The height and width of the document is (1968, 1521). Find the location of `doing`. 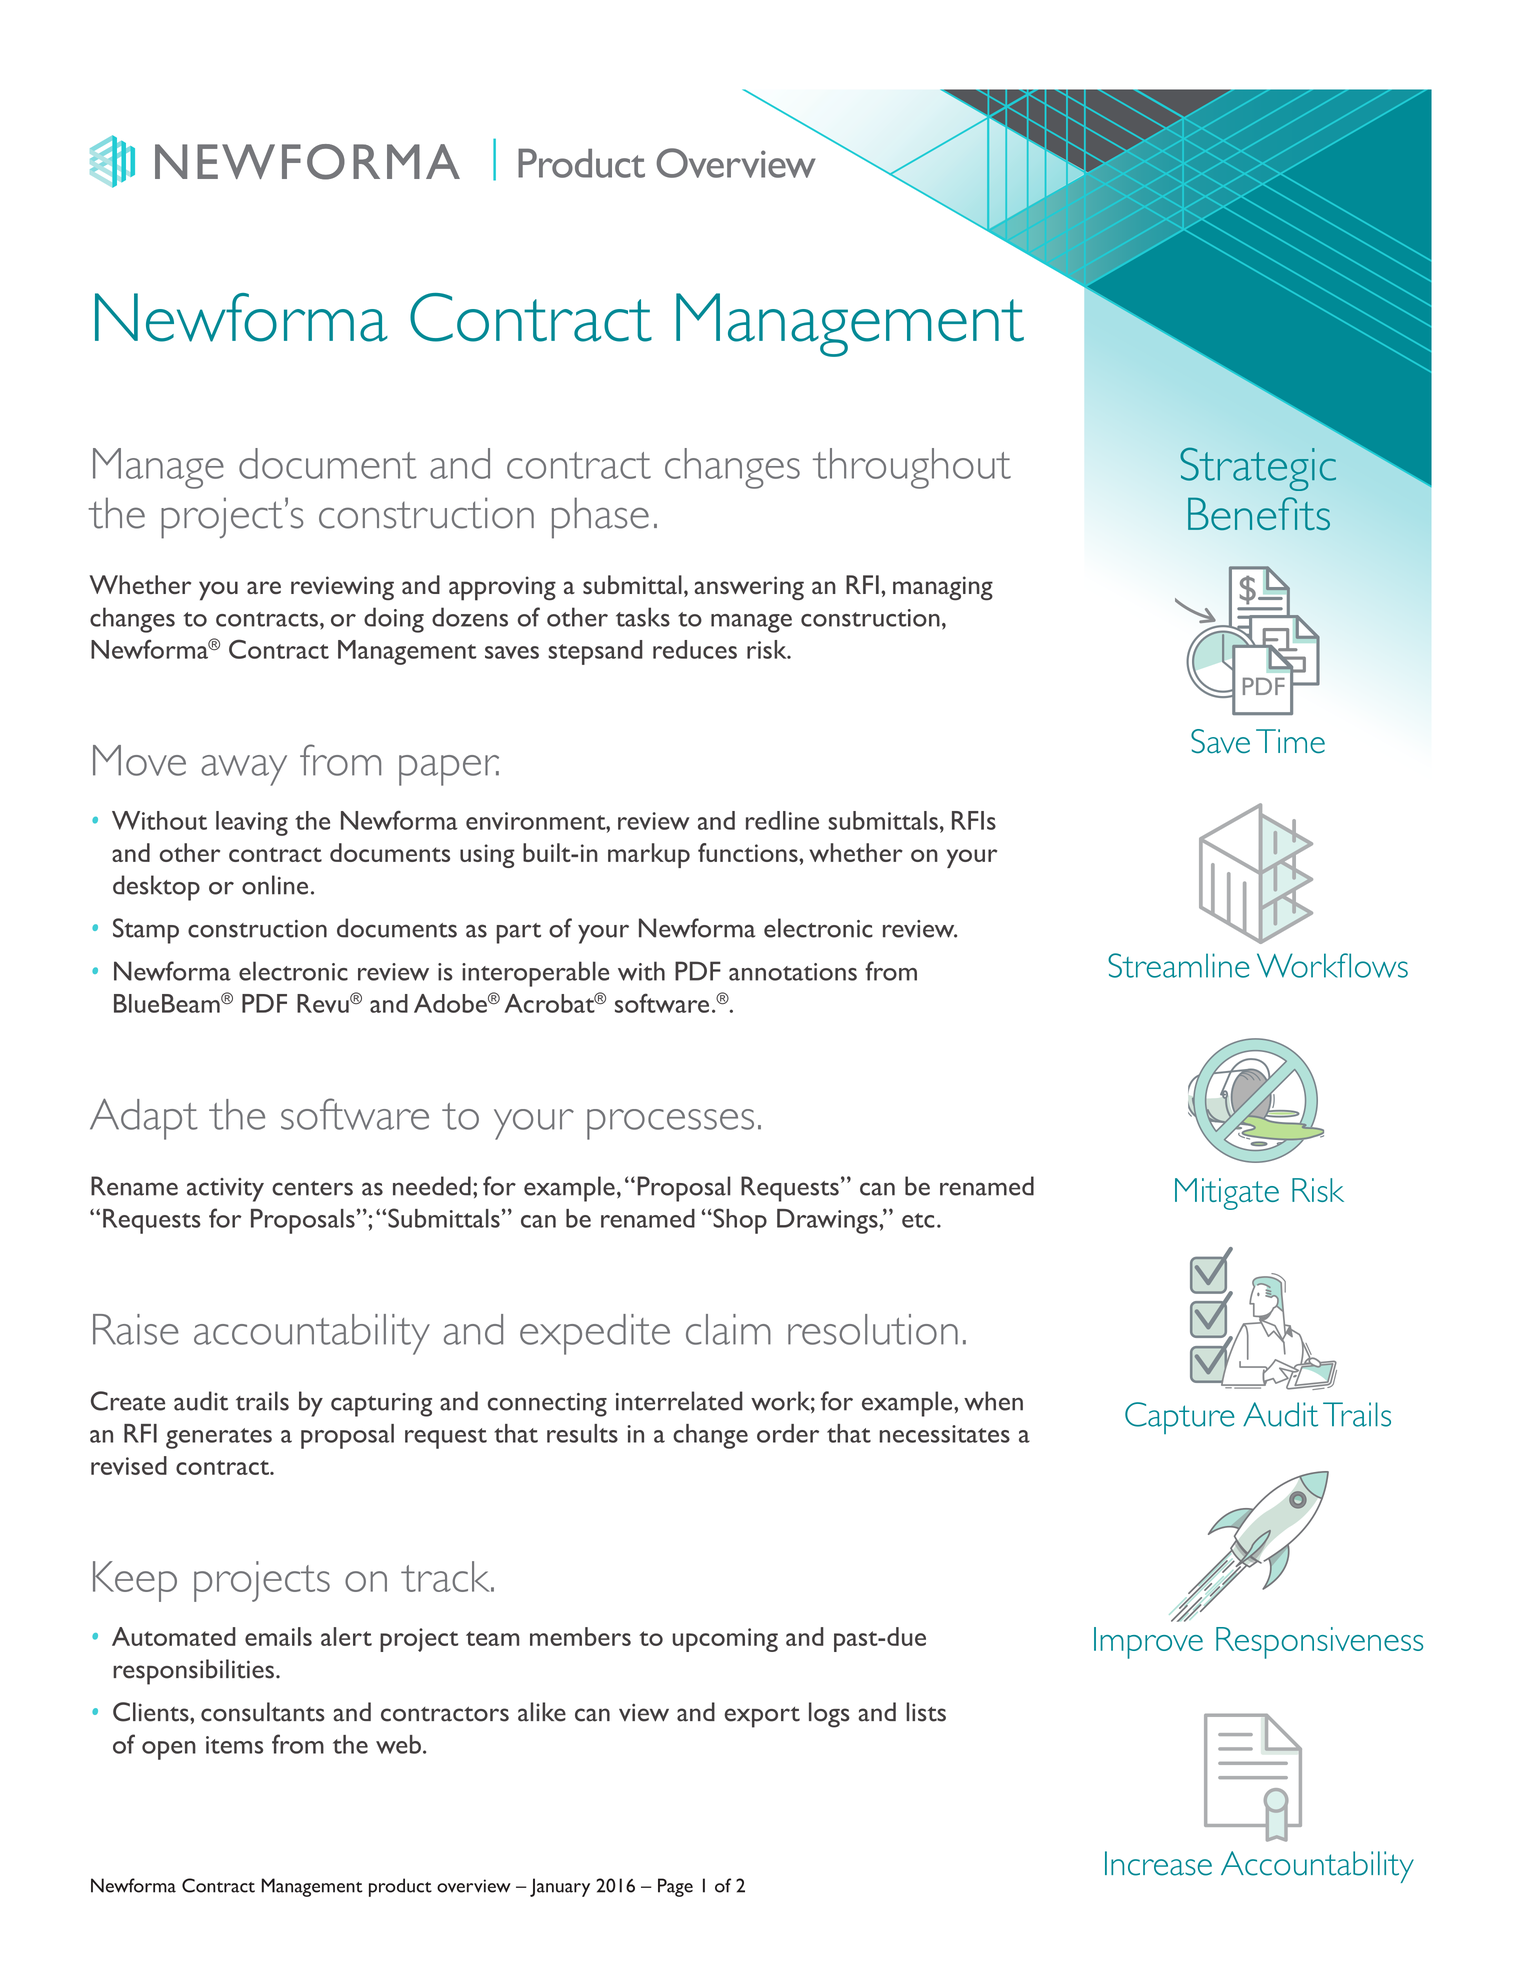

doing is located at coordinates (394, 620).
